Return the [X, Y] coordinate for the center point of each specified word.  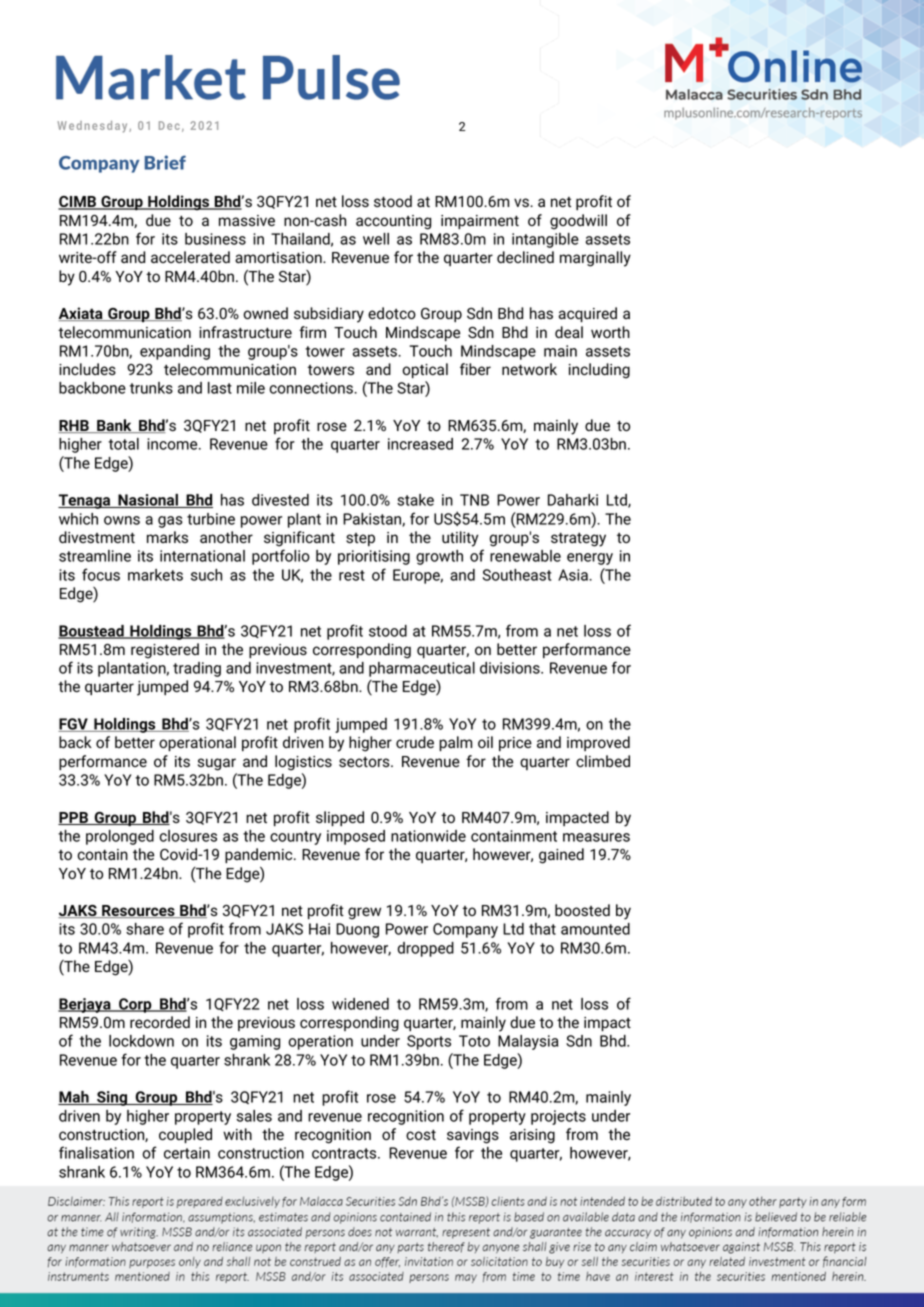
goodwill [578, 222]
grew [364, 913]
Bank [114, 426]
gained [561, 856]
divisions [511, 668]
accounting [393, 222]
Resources [138, 911]
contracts [345, 1153]
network [529, 369]
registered [165, 651]
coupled [185, 1135]
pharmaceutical [422, 669]
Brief [165, 162]
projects [558, 1117]
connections [312, 388]
